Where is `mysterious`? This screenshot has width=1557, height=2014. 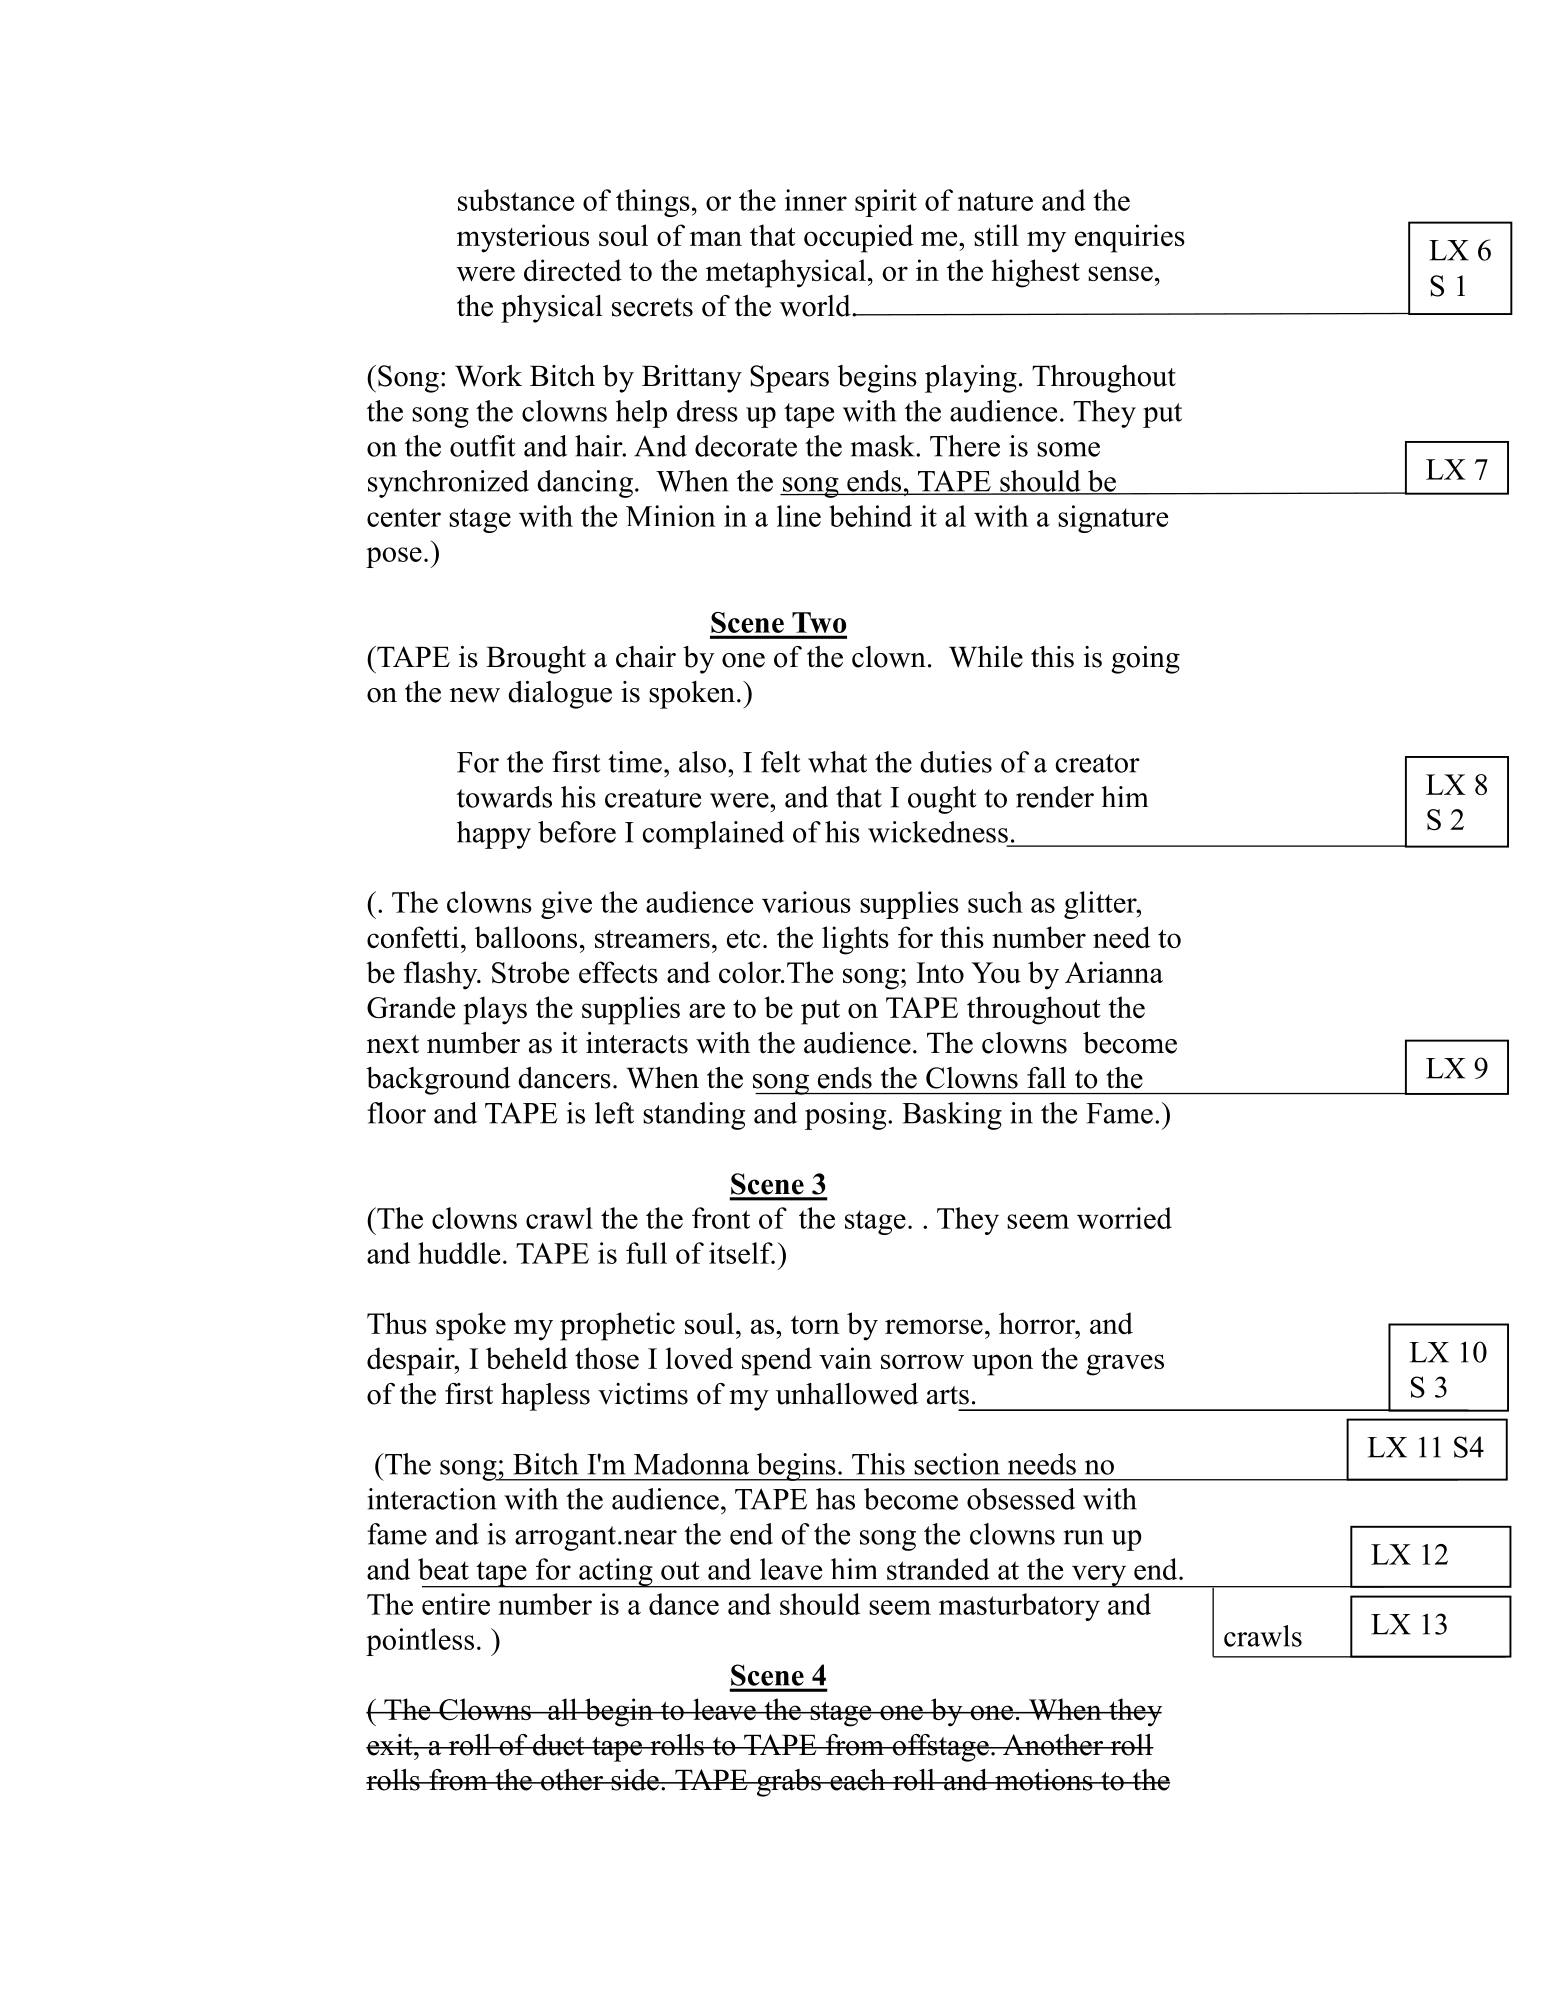 mysterious is located at coordinates (523, 238).
